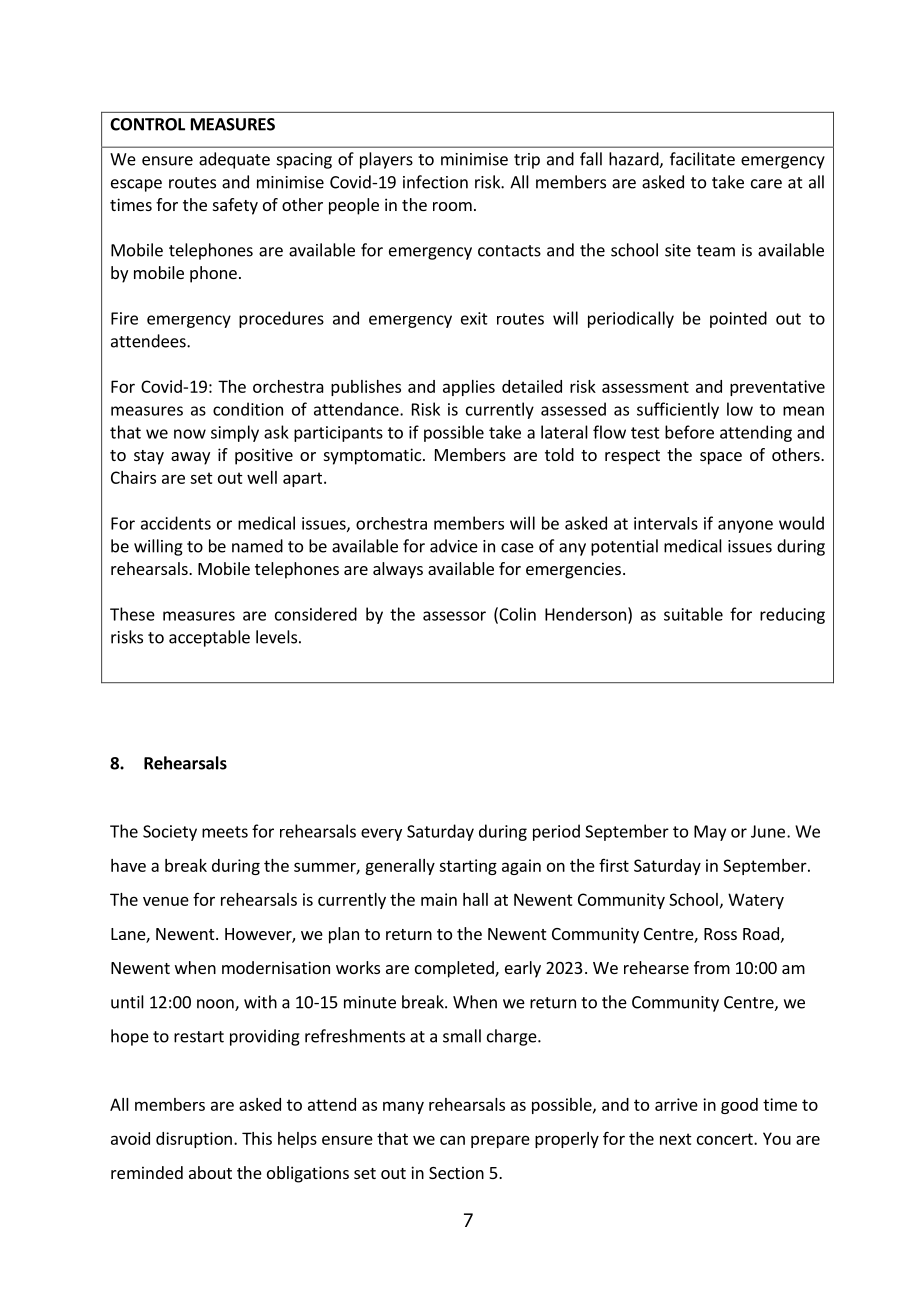 The width and height of the image is (924, 1308). What do you see at coordinates (435, 182) in the image?
I see `infection` at bounding box center [435, 182].
